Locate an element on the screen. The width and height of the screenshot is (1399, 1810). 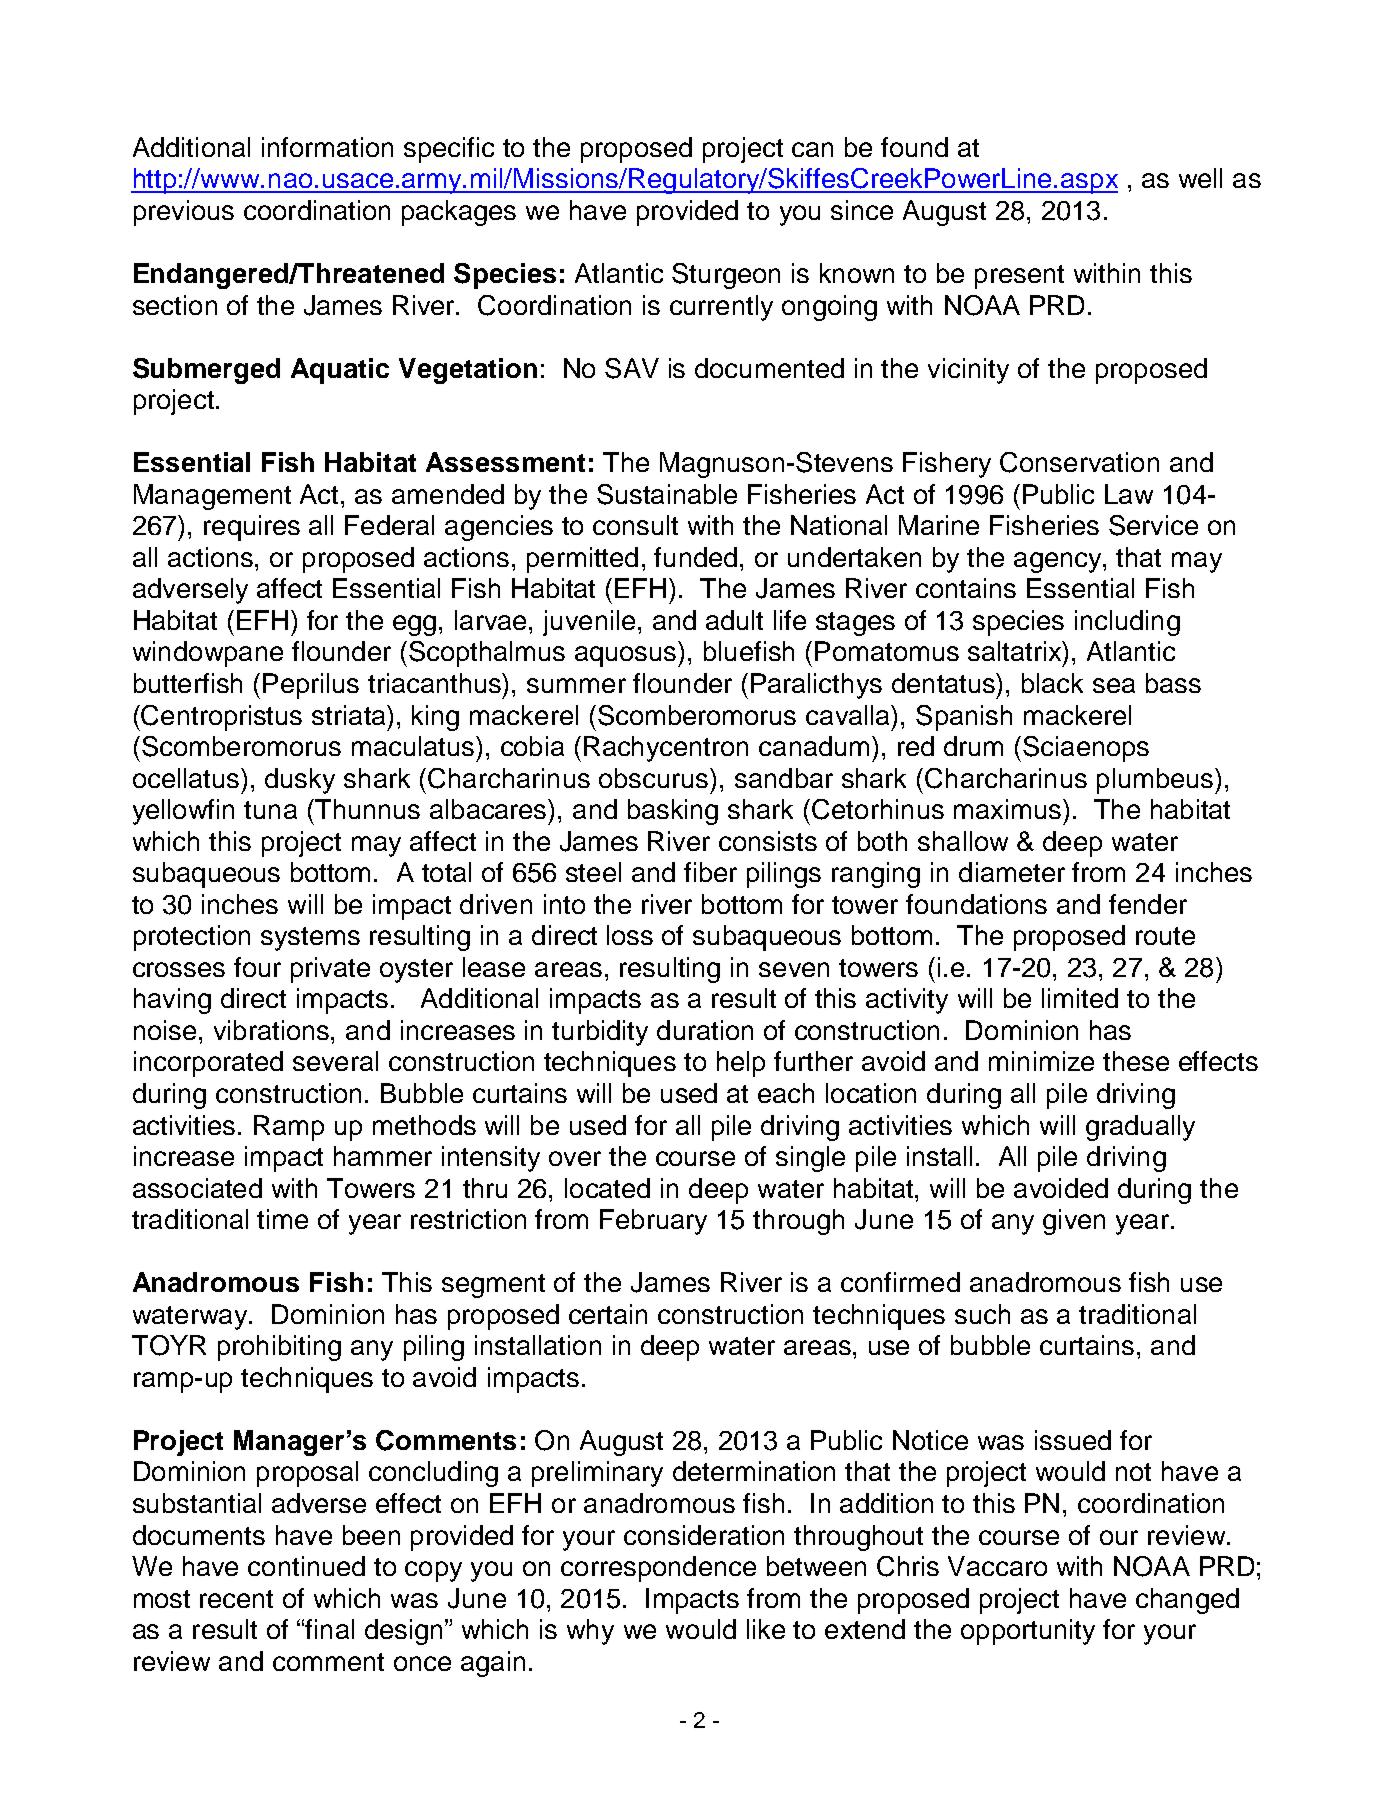
Sturgeon is located at coordinates (726, 276).
